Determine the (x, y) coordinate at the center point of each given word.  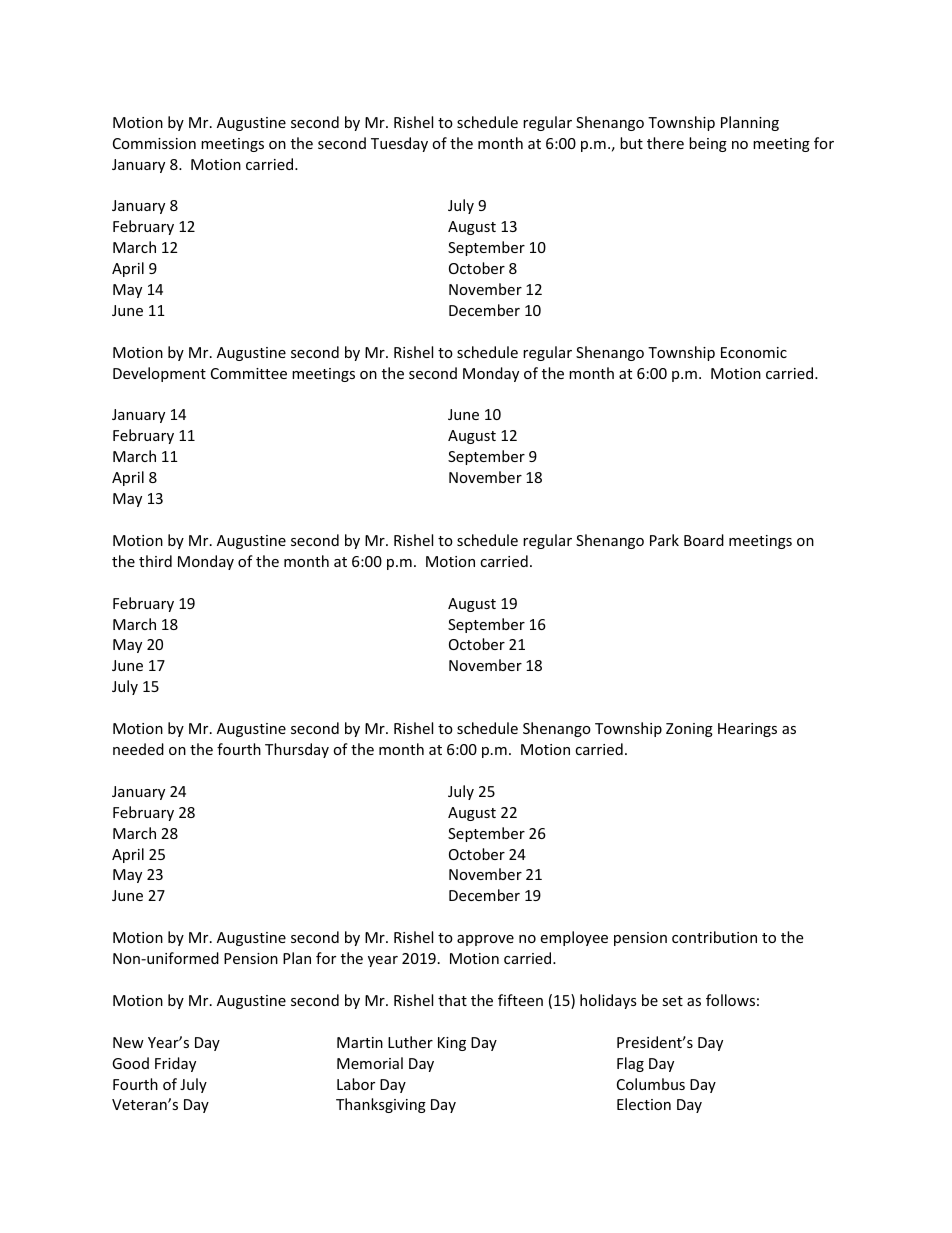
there (665, 143)
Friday (175, 1064)
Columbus (651, 1084)
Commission (154, 143)
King (452, 1044)
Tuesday (399, 144)
